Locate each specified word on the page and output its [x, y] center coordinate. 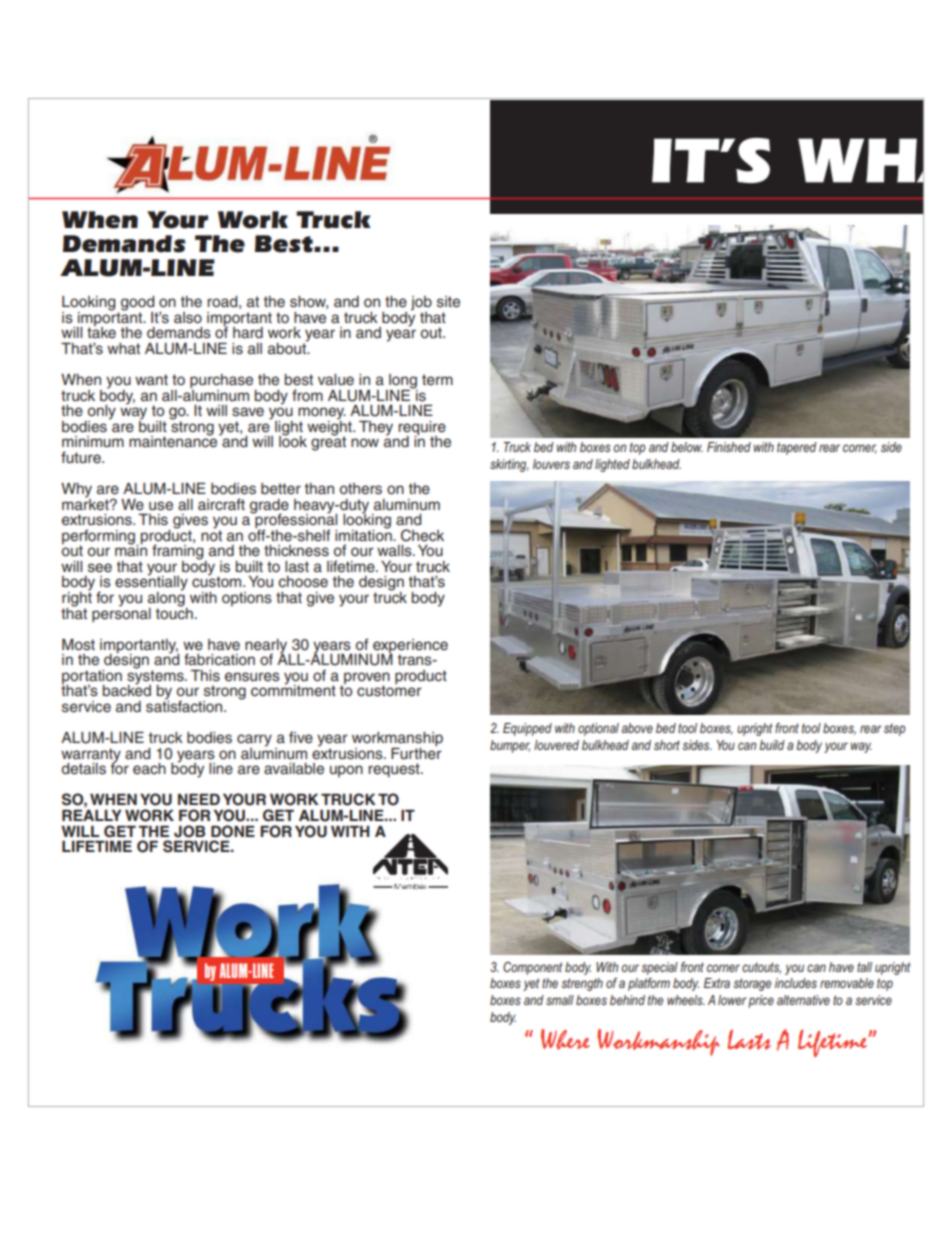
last [297, 567]
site [448, 302]
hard [248, 332]
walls [395, 551]
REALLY [92, 814]
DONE [233, 831]
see [100, 568]
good [139, 304]
